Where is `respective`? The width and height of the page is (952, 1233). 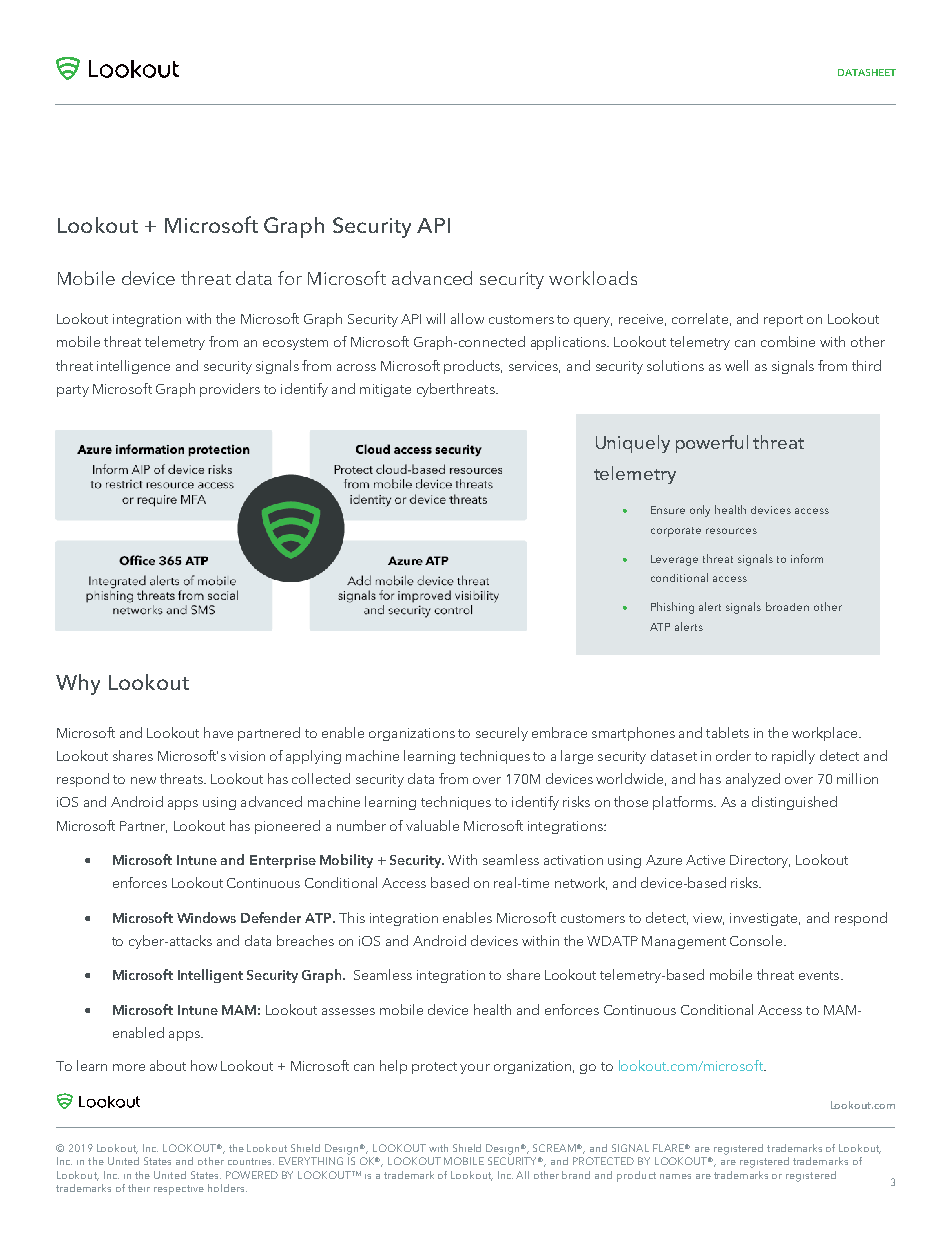 respective is located at coordinates (179, 1190).
